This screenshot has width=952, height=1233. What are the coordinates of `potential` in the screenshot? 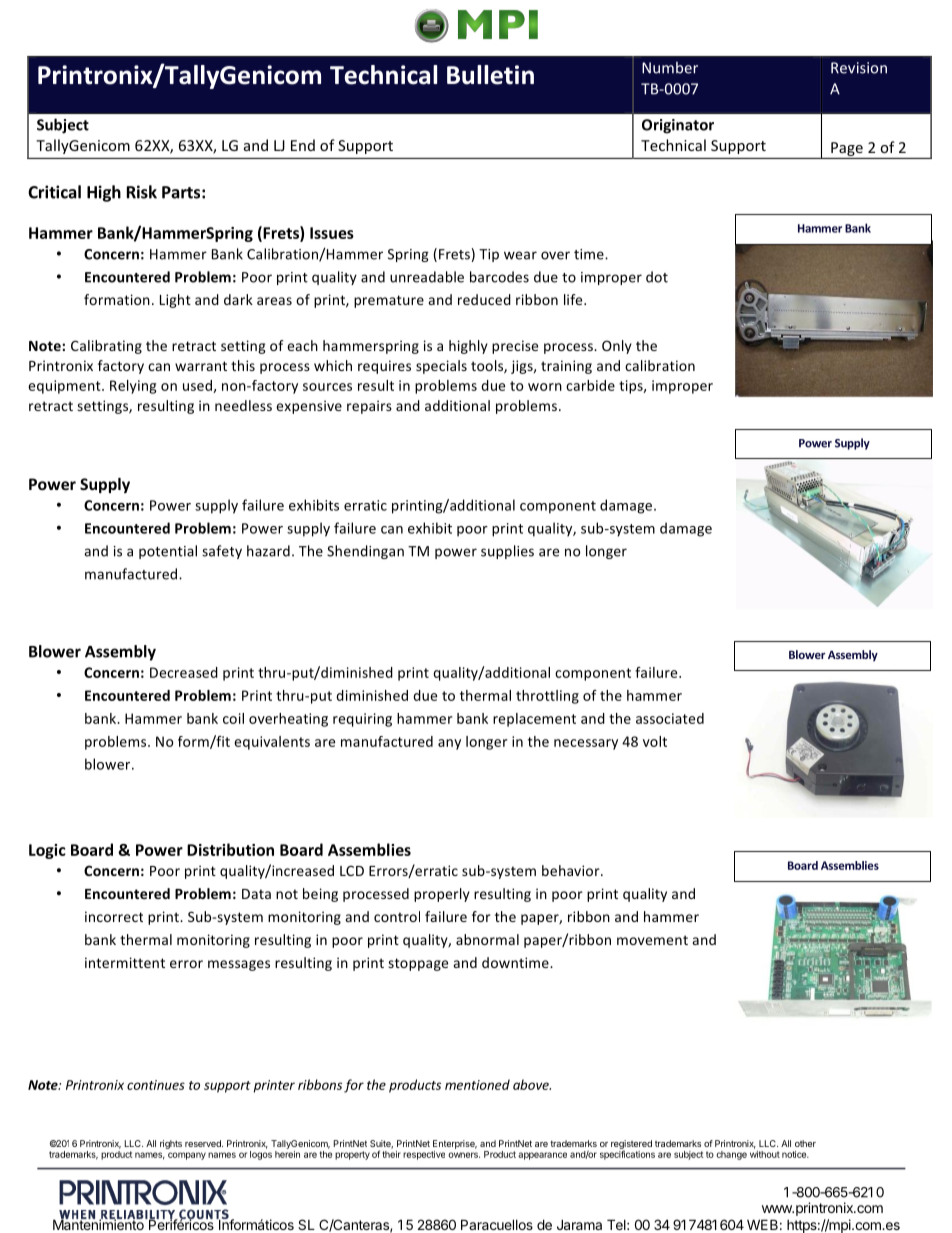 It's located at (168, 552).
